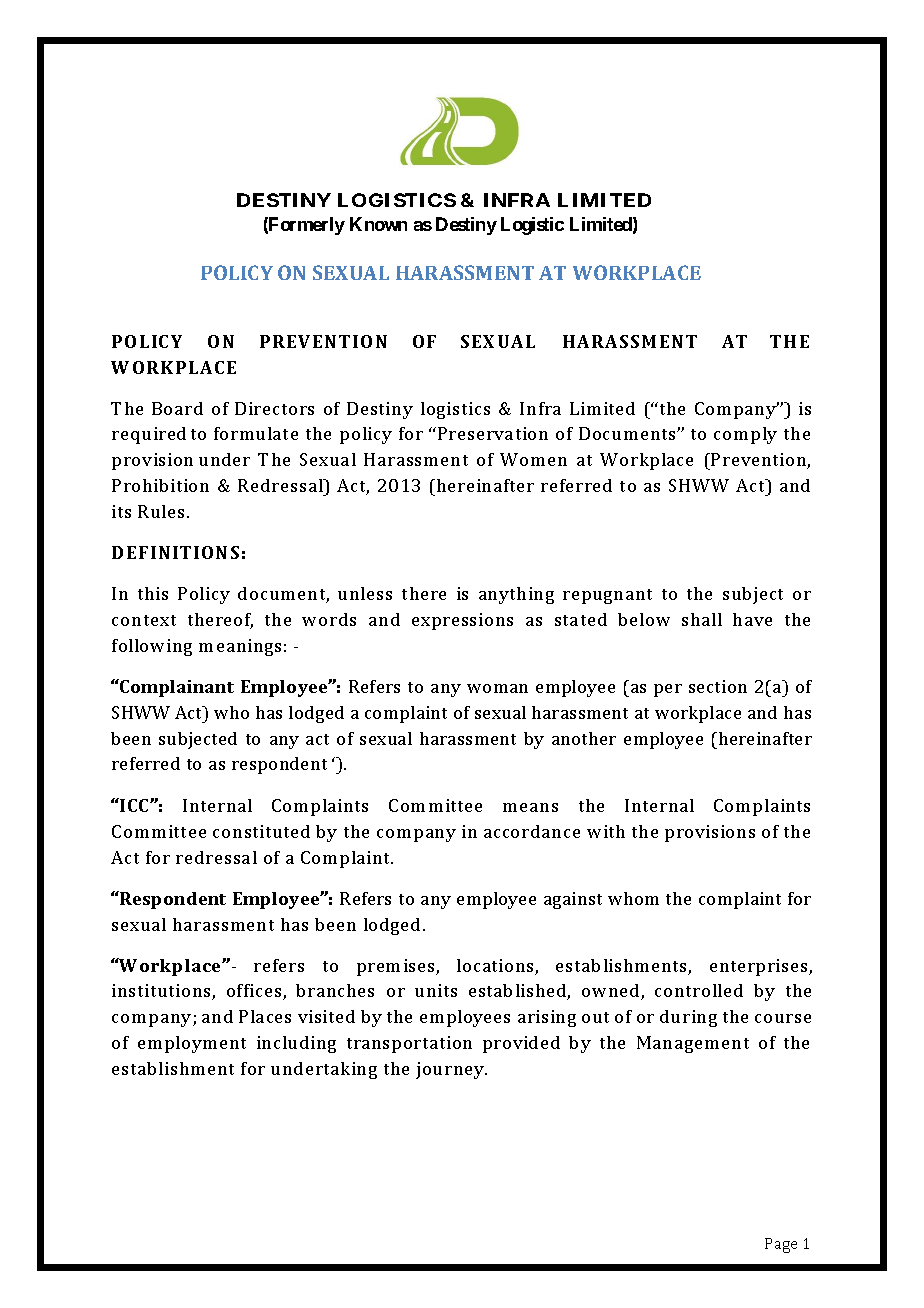  What do you see at coordinates (532, 831) in the screenshot?
I see `accordance` at bounding box center [532, 831].
